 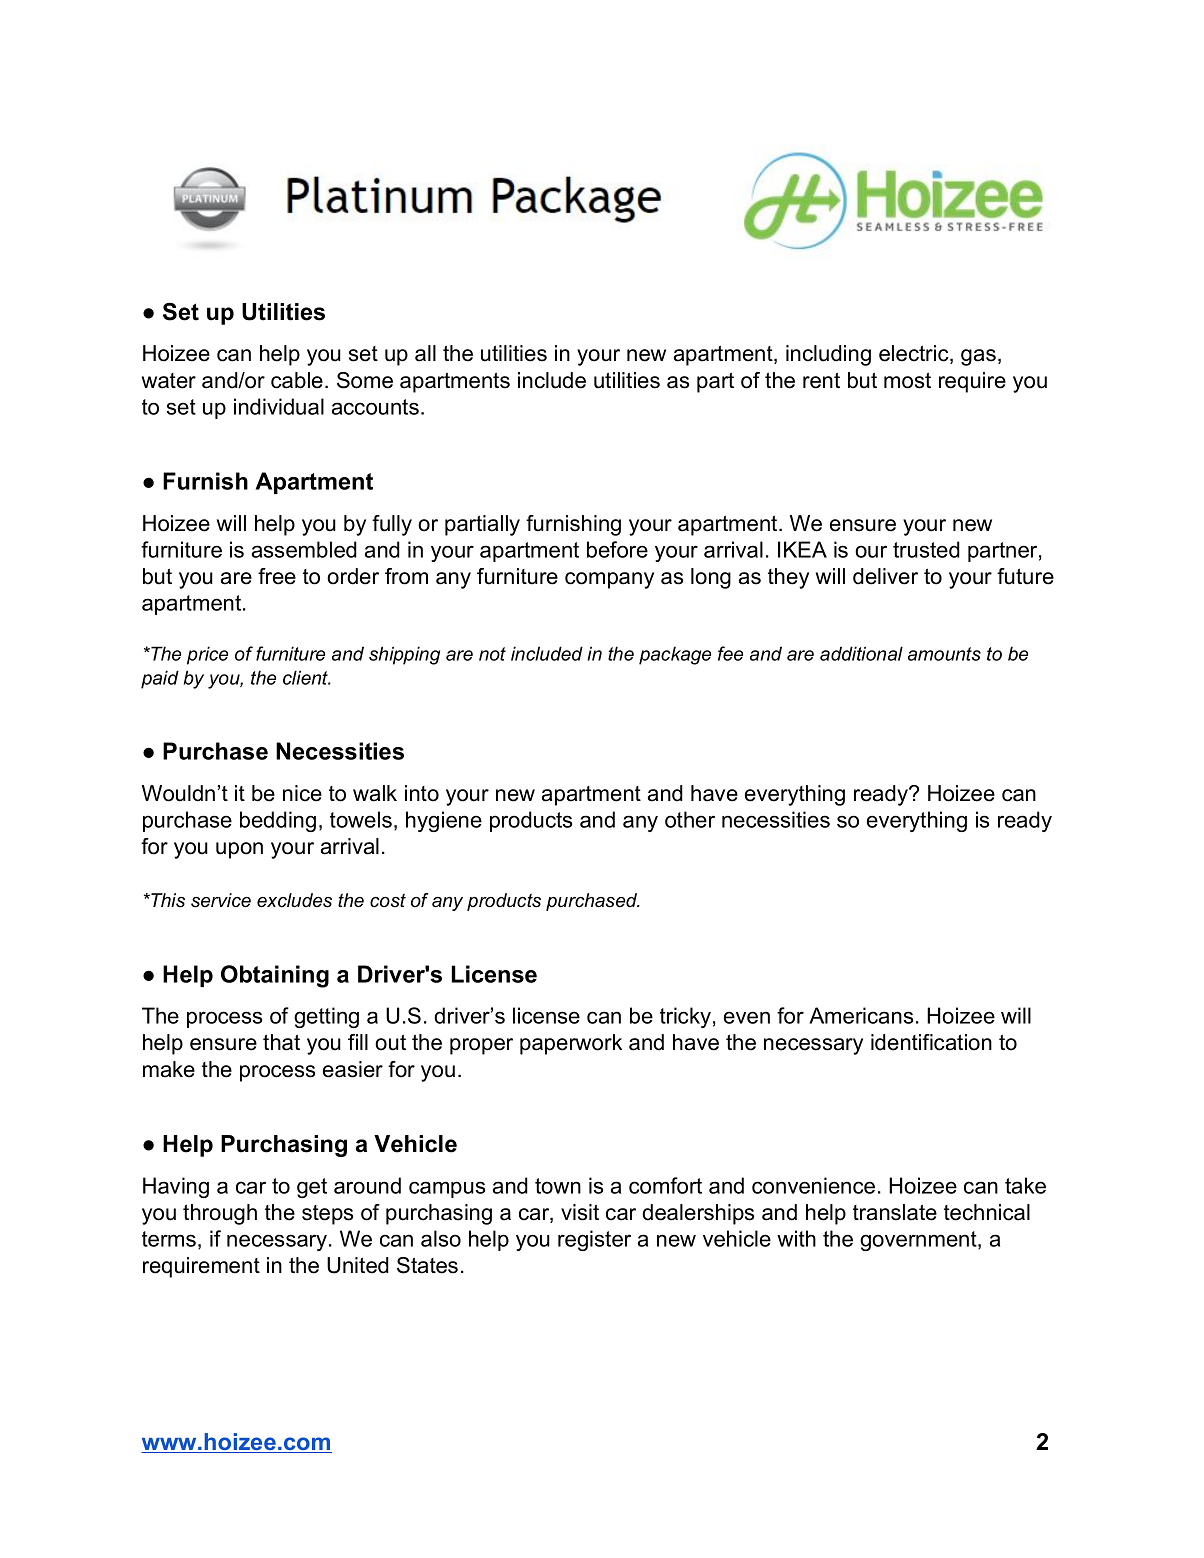 What do you see at coordinates (275, 976) in the page?
I see `Obtaining` at bounding box center [275, 976].
